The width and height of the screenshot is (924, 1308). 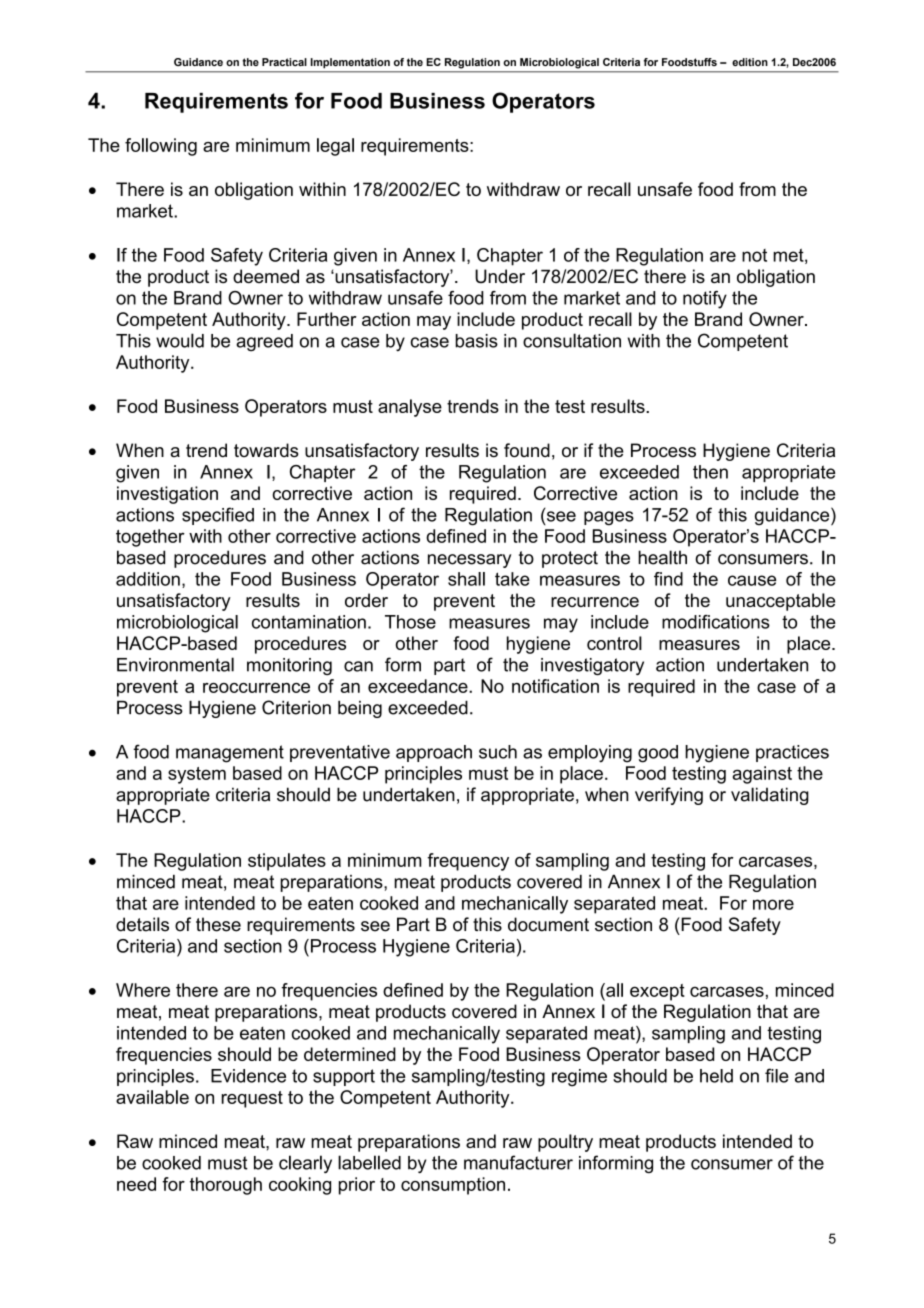 What do you see at coordinates (350, 63) in the screenshot?
I see `Implementation` at bounding box center [350, 63].
